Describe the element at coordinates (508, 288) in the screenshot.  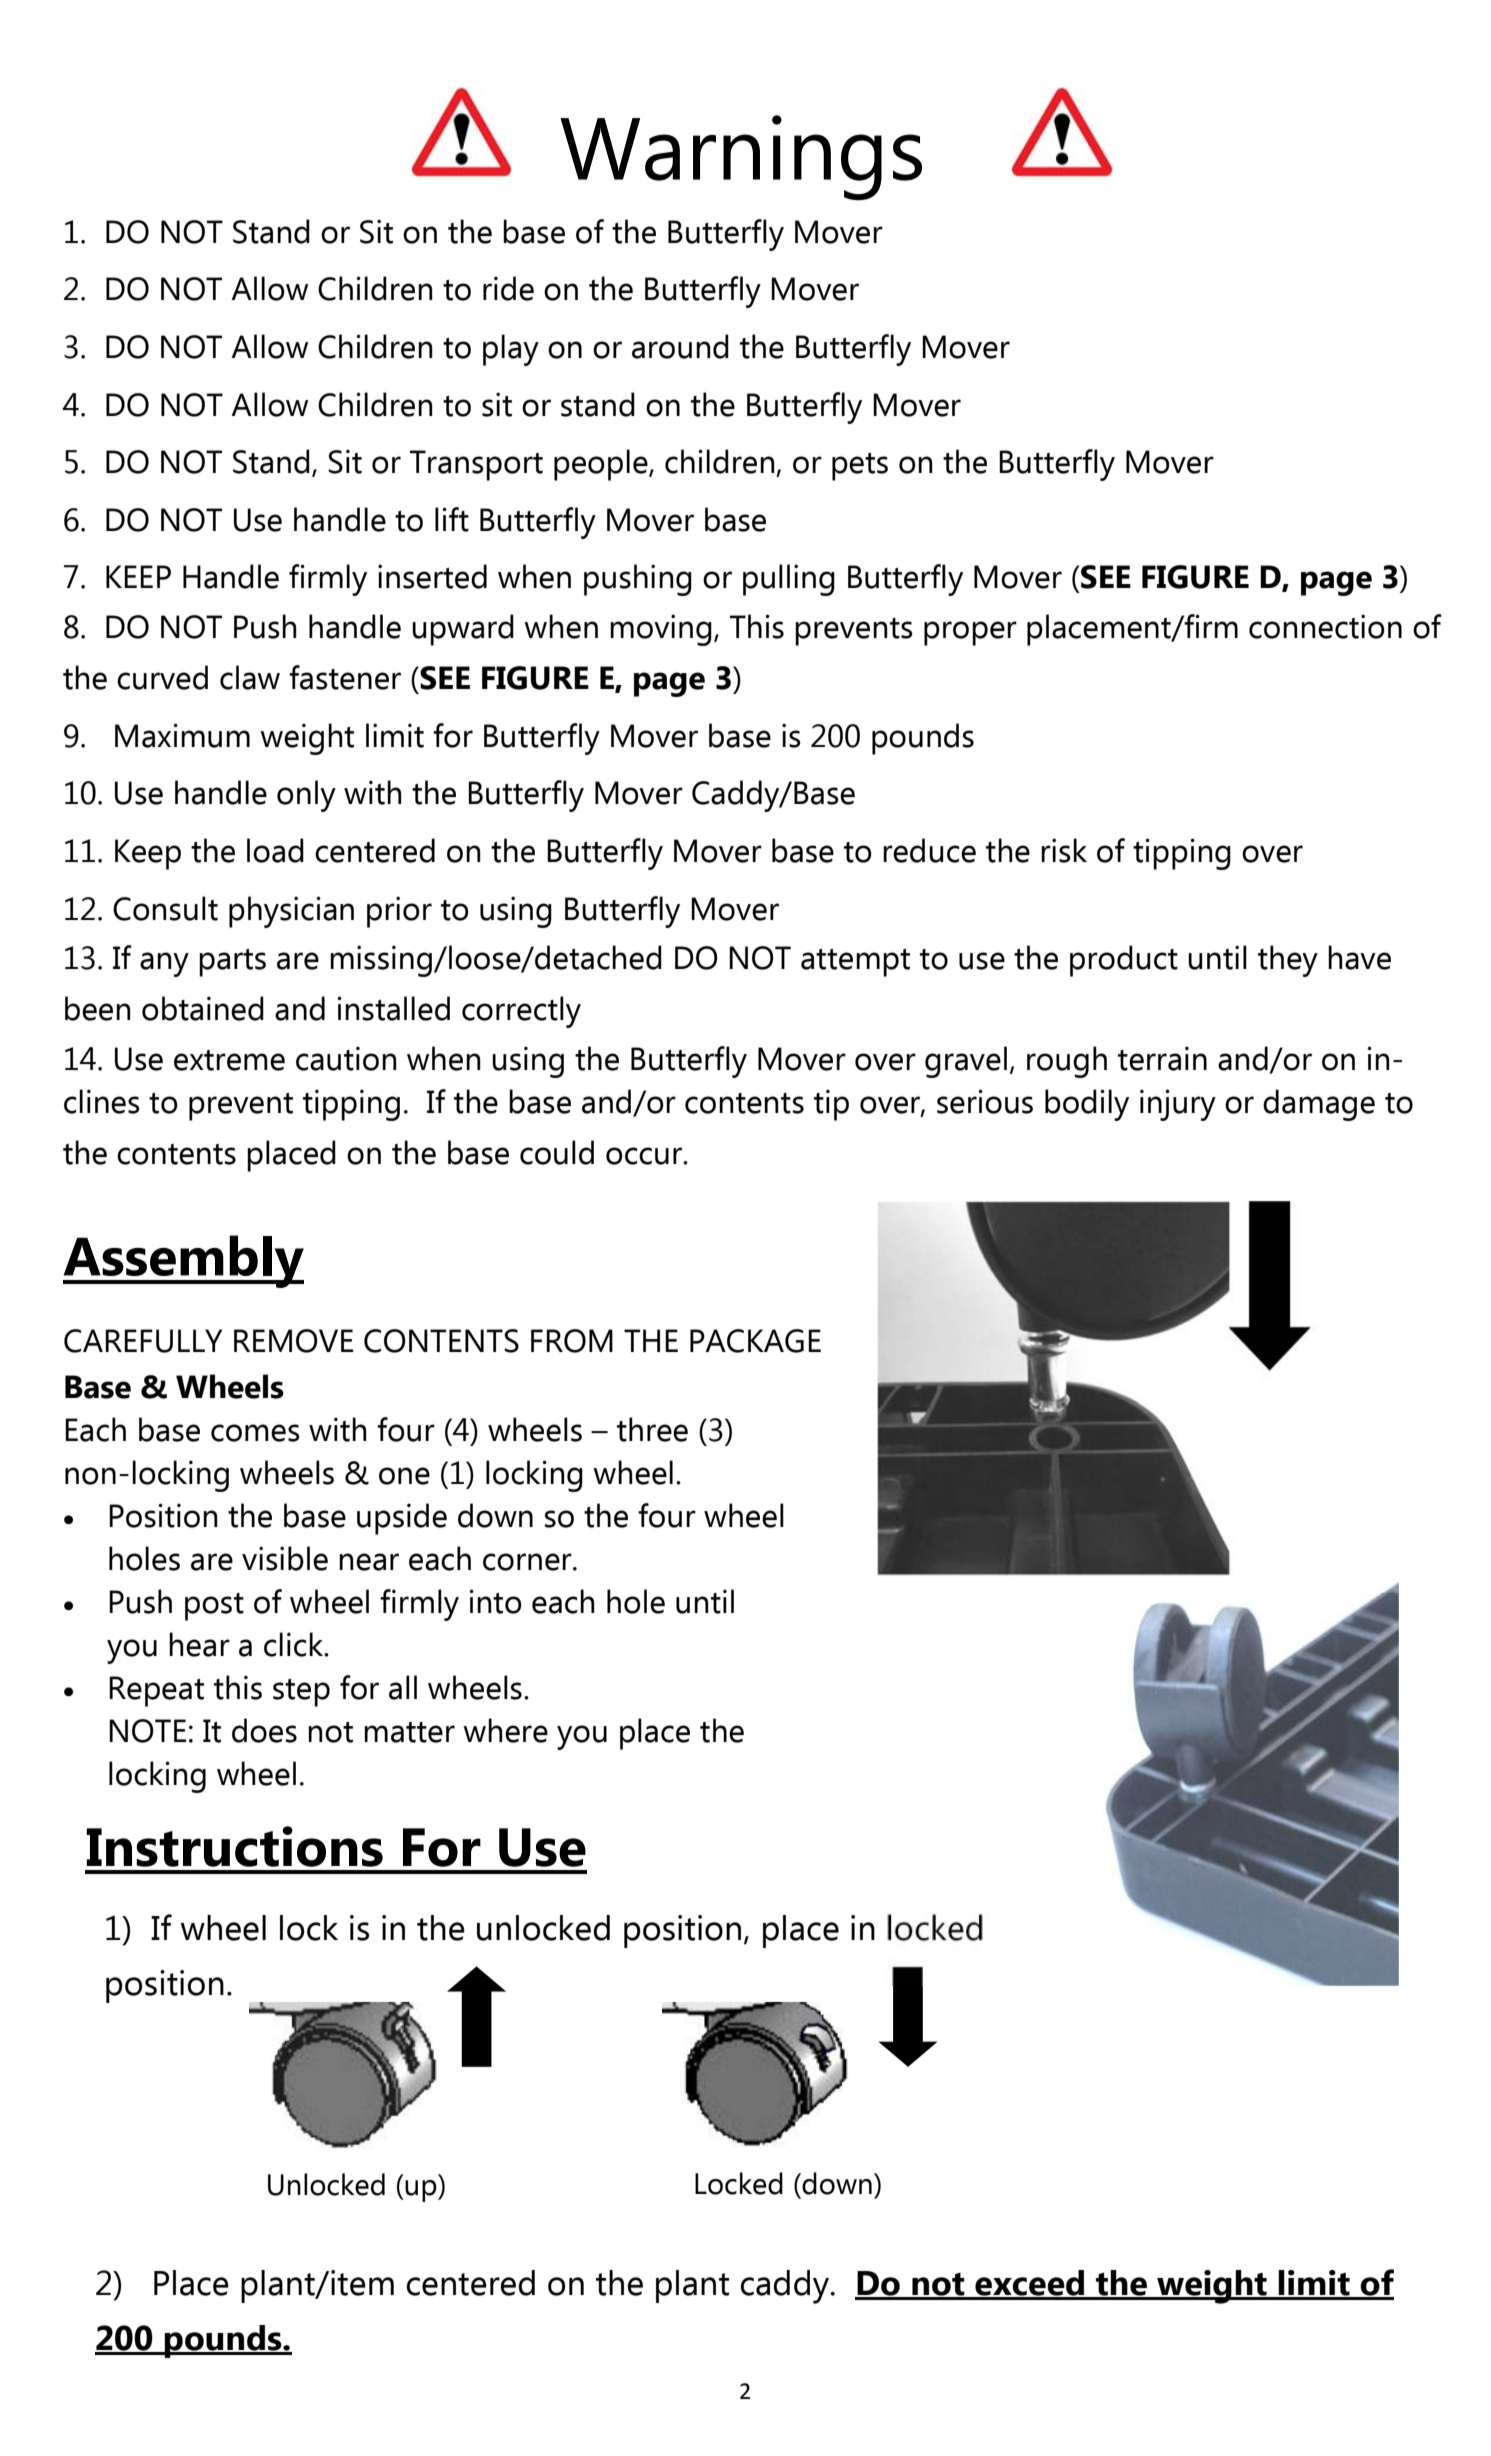
I see `ride` at that location.
